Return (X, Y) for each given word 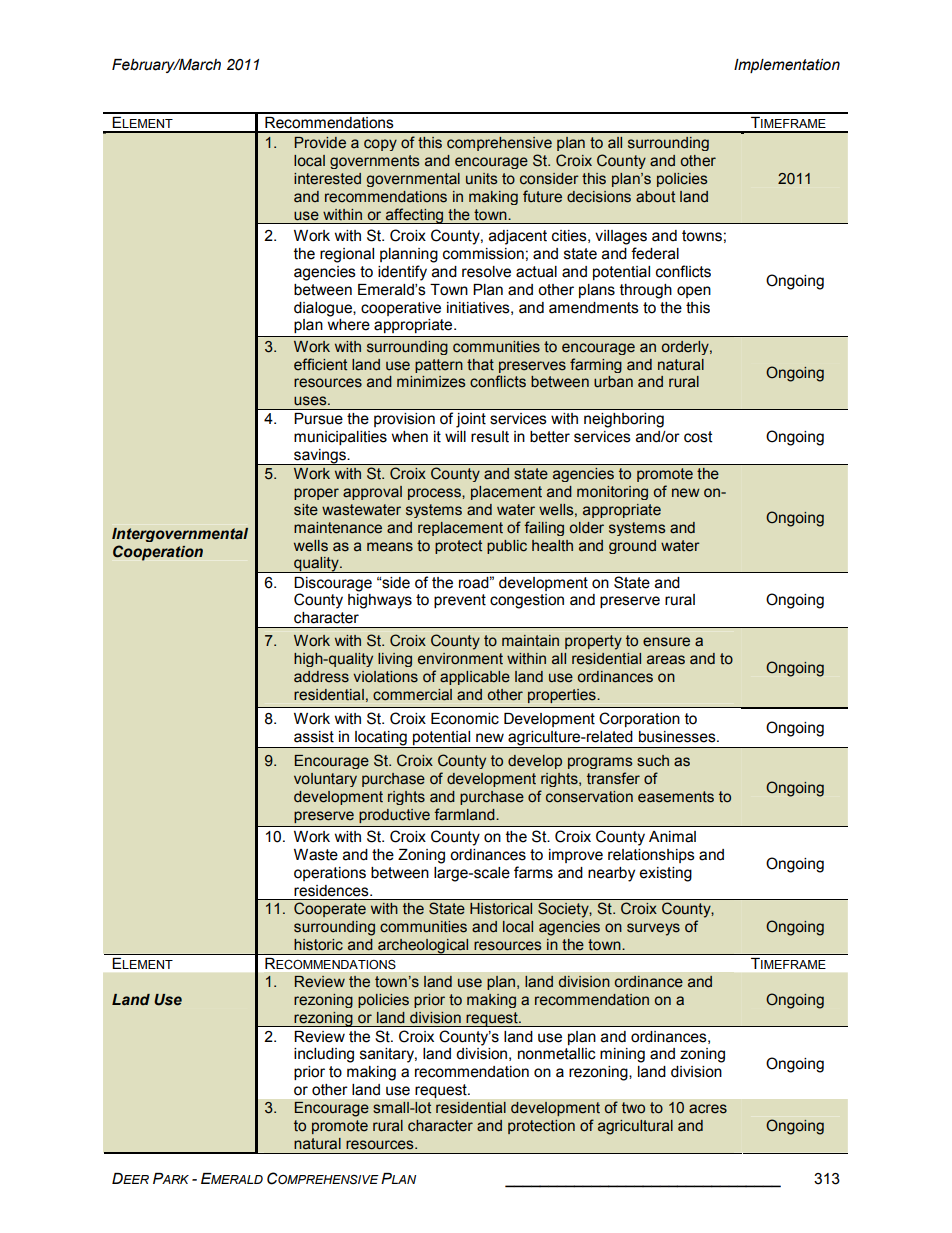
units (481, 179)
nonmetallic (557, 1054)
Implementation (787, 66)
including (324, 1055)
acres (708, 1109)
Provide (320, 143)
